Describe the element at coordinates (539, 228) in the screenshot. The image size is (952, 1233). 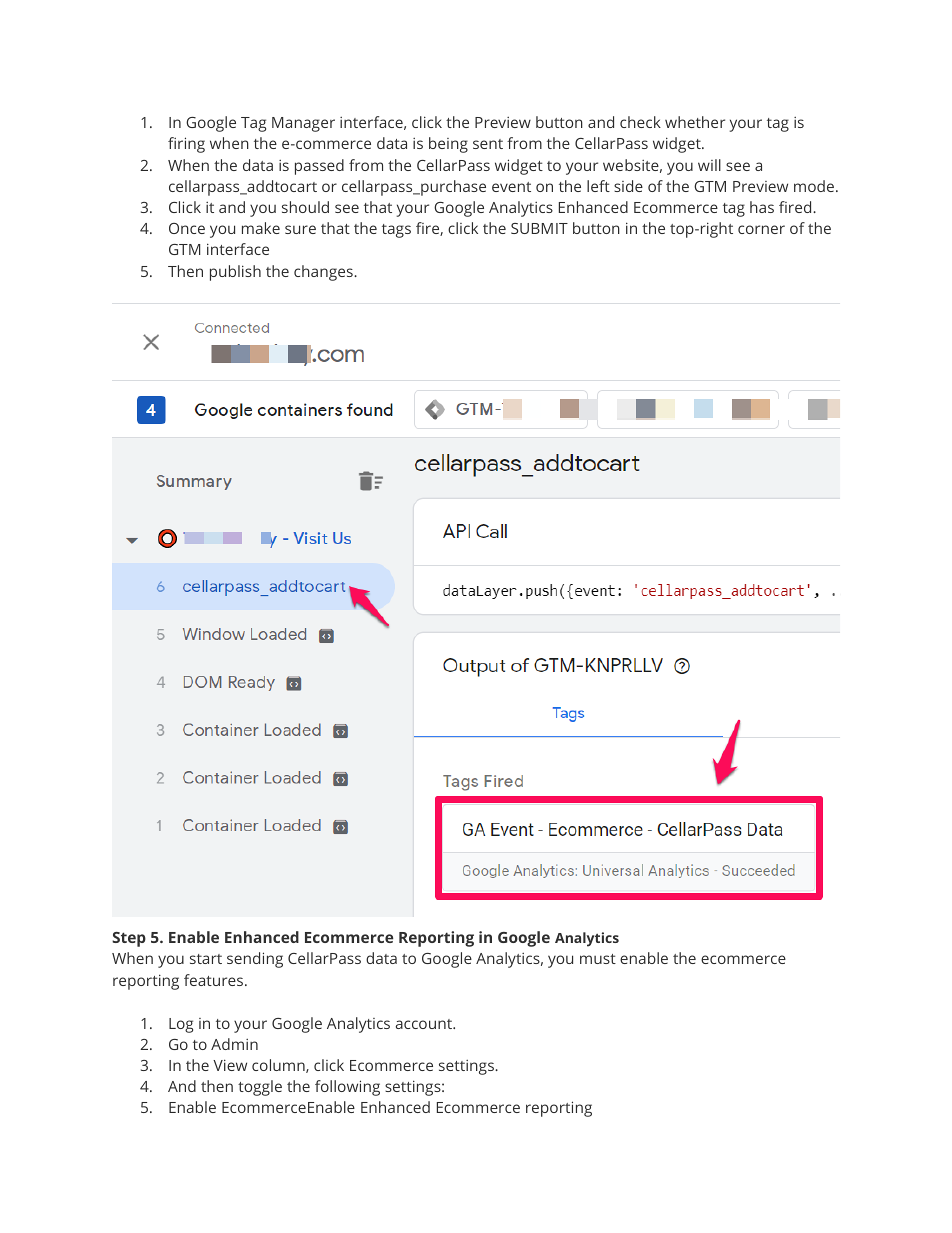
I see `SUBMIT` at that location.
